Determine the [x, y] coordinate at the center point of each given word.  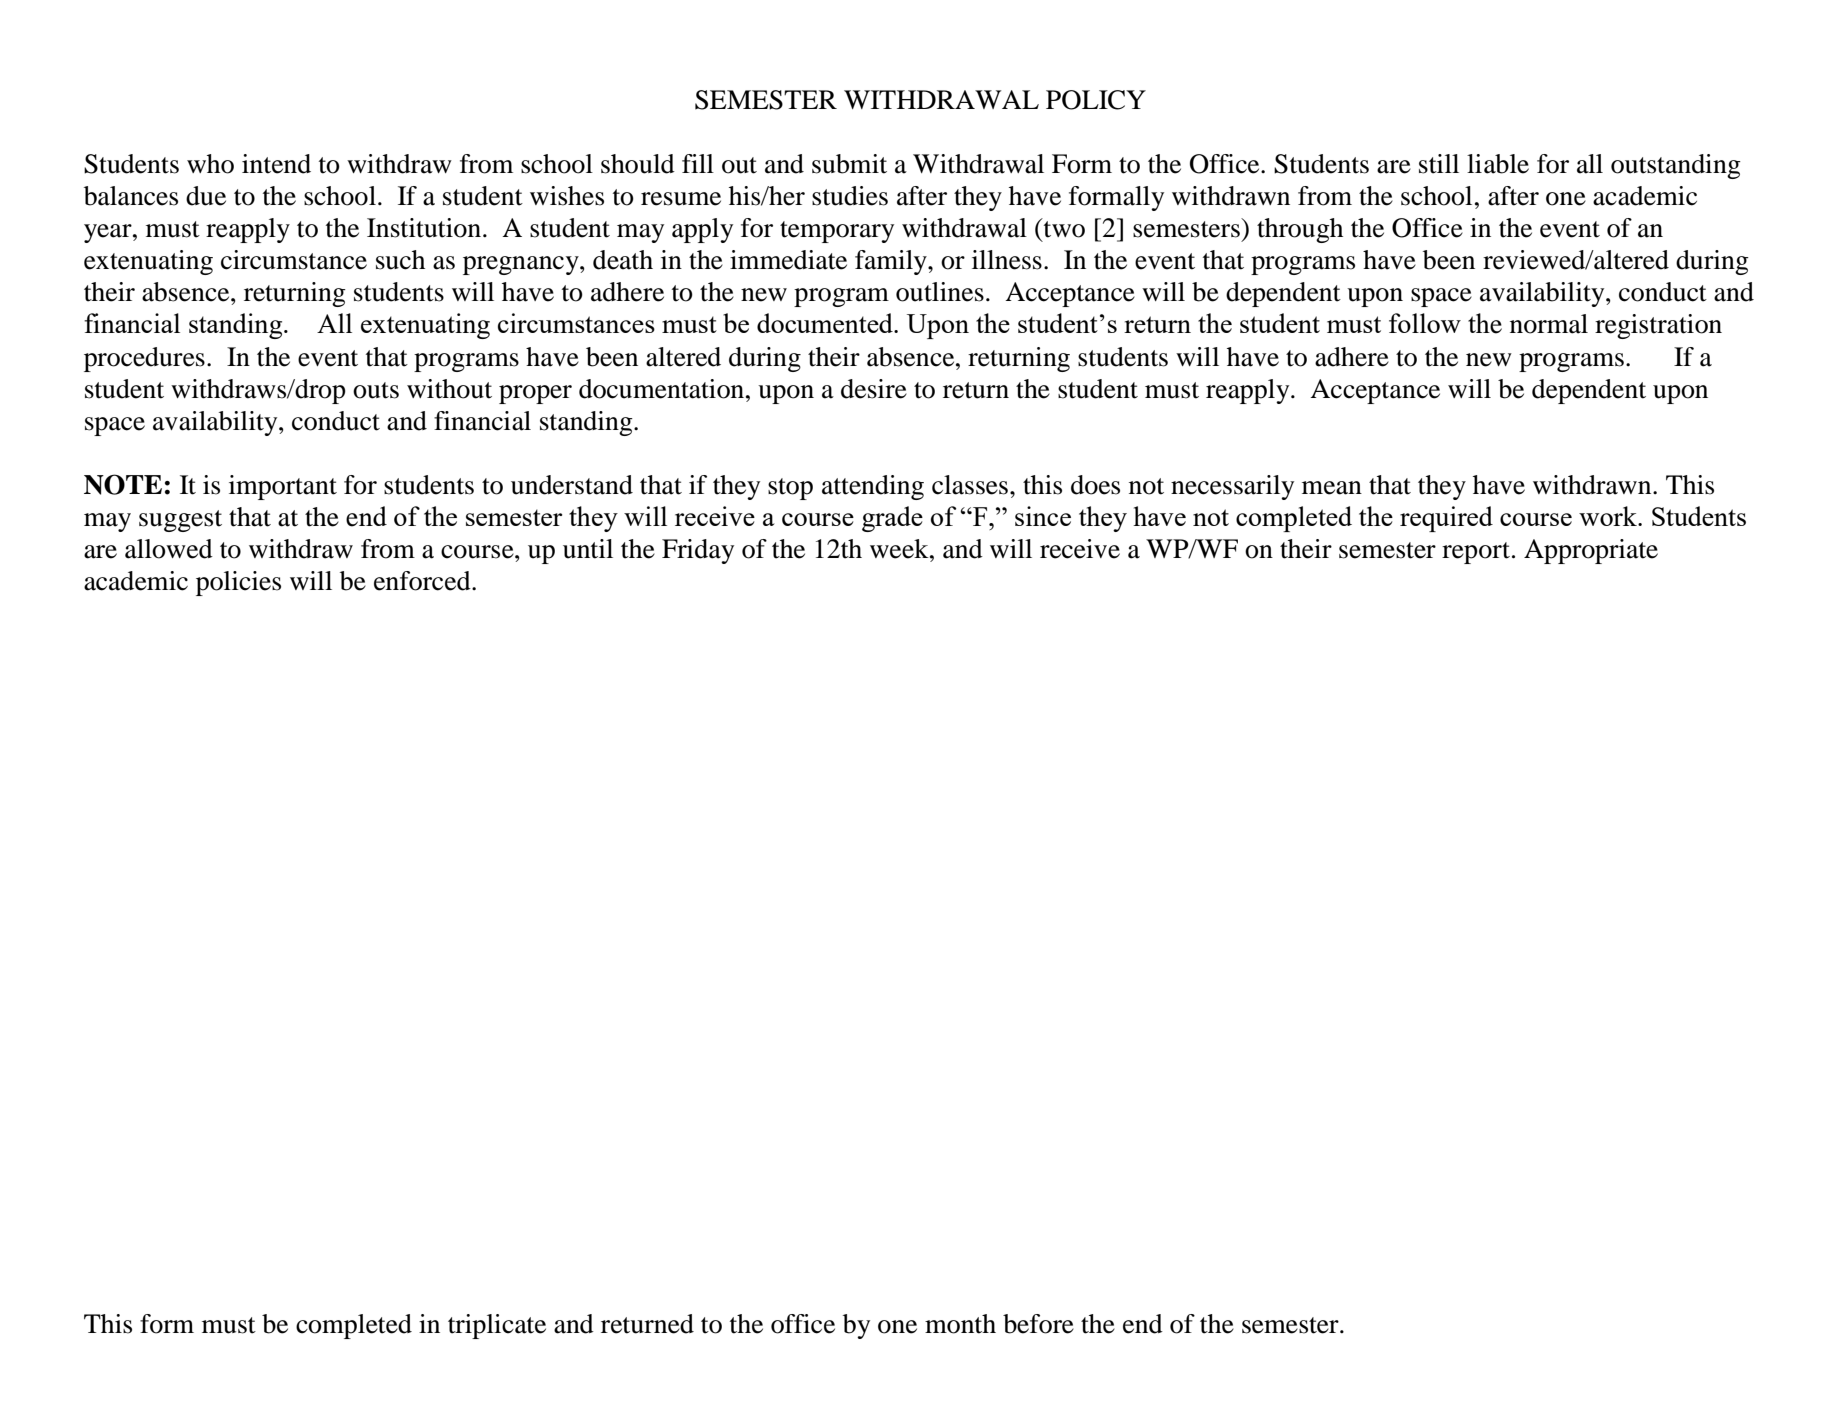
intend [276, 164]
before [1038, 1324]
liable [1498, 164]
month [960, 1324]
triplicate [497, 1326]
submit [849, 164]
